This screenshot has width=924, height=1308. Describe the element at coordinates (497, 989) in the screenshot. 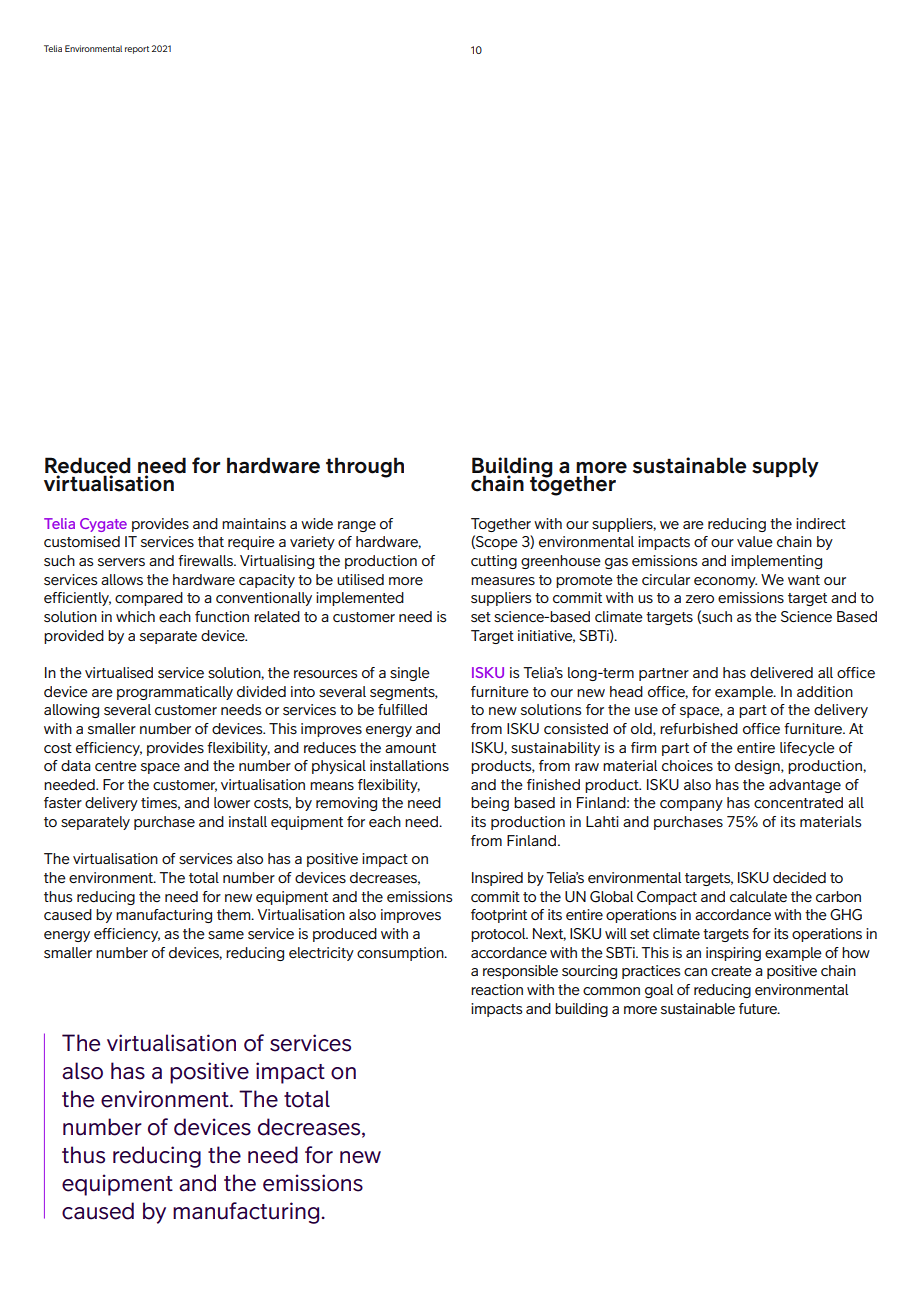

I see `reaction` at that location.
